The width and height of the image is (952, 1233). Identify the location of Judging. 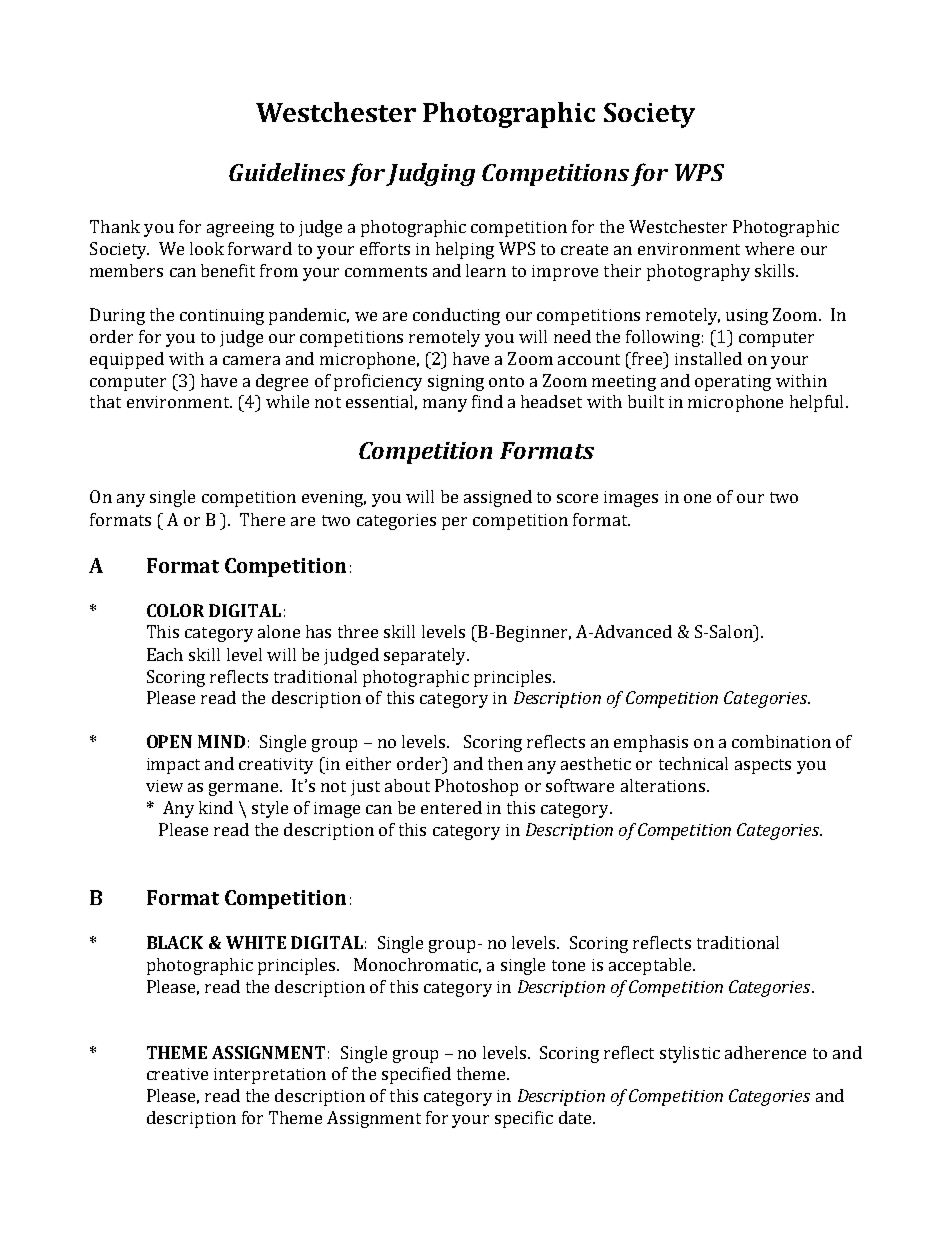
(430, 174).
